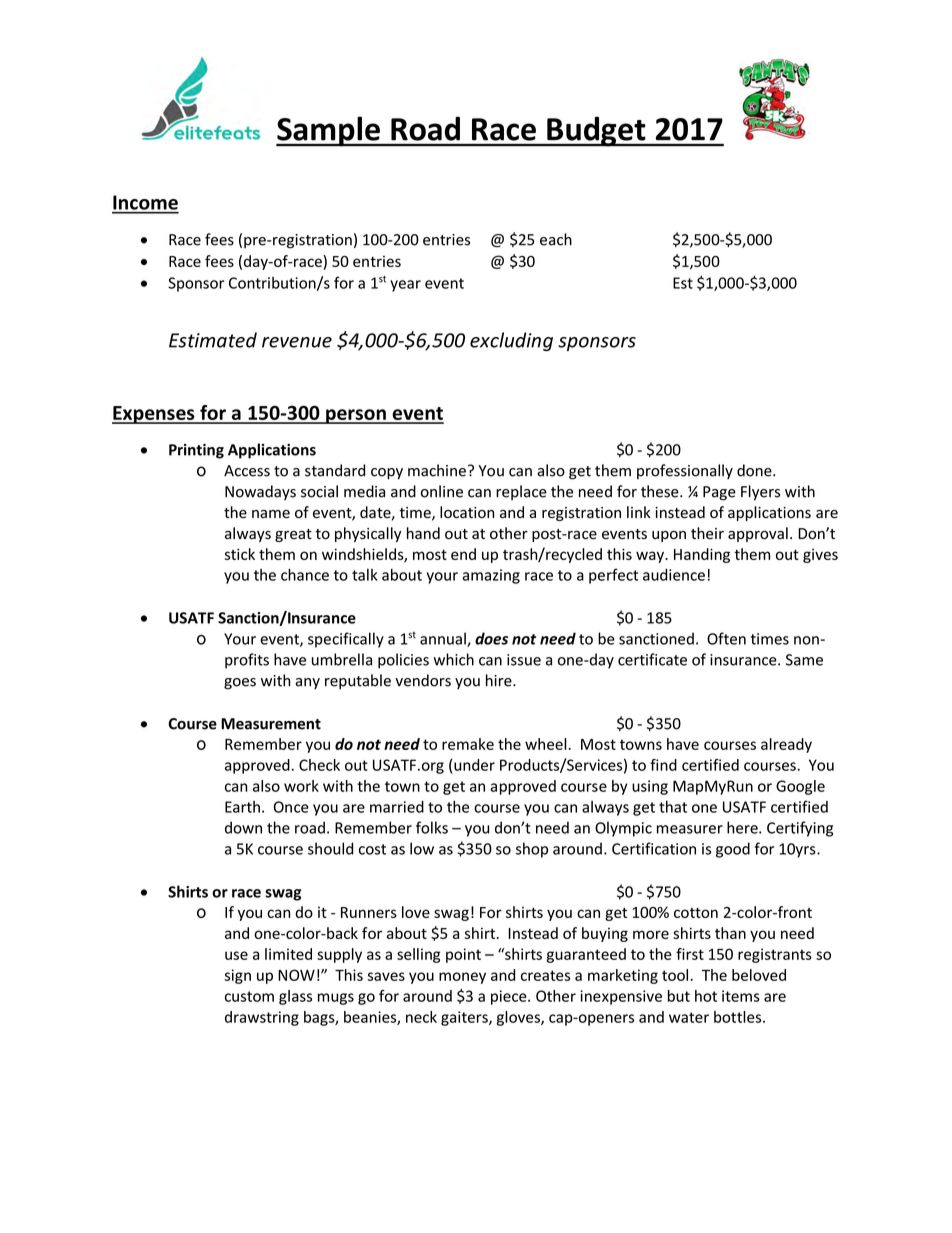  I want to click on Sample, so click(329, 131).
